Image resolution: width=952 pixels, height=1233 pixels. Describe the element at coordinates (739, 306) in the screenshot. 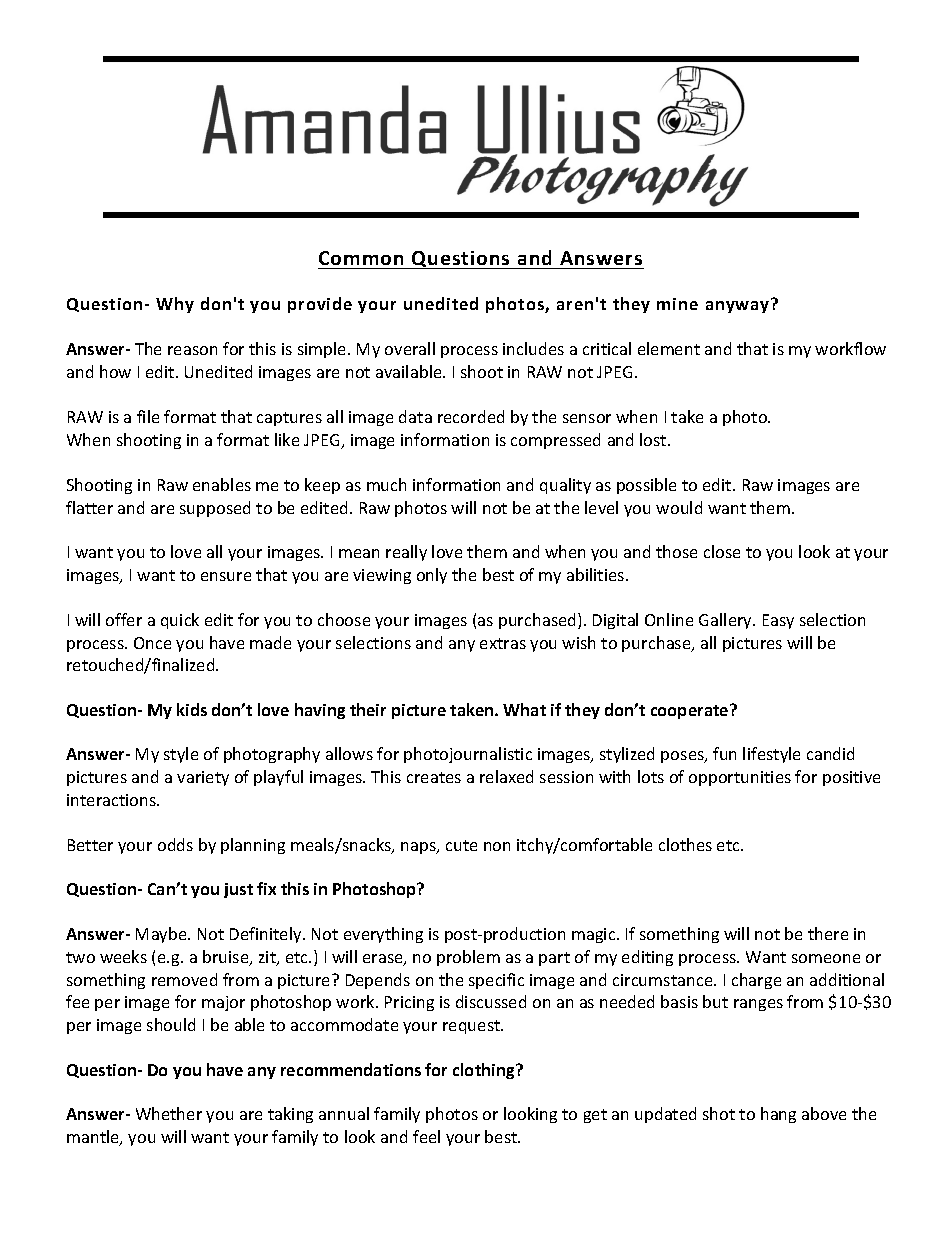

I see `anyway` at that location.
